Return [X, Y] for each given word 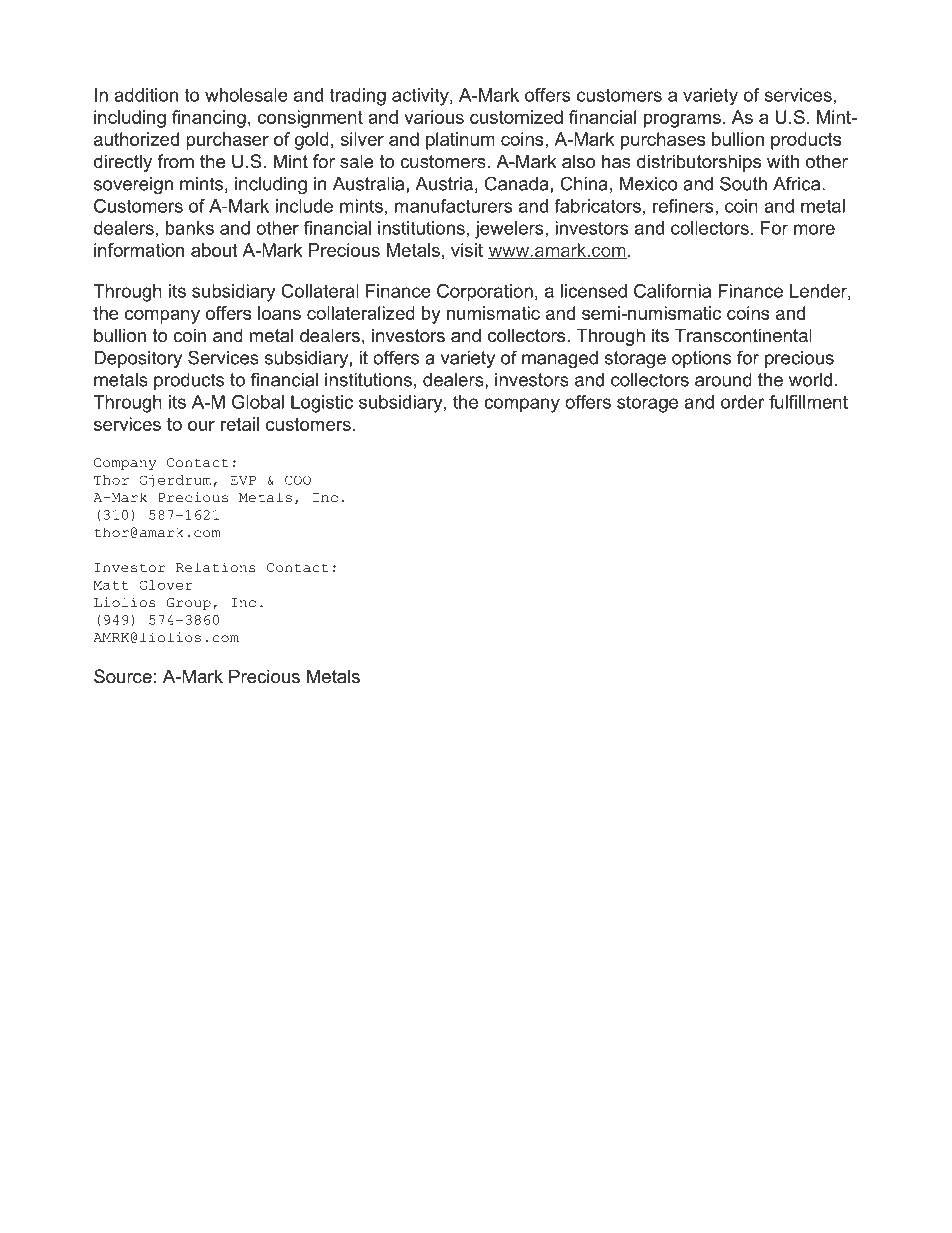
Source [123, 676]
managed [560, 359]
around [723, 380]
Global [258, 402]
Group [189, 604]
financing [209, 119]
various [434, 117]
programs [682, 121]
